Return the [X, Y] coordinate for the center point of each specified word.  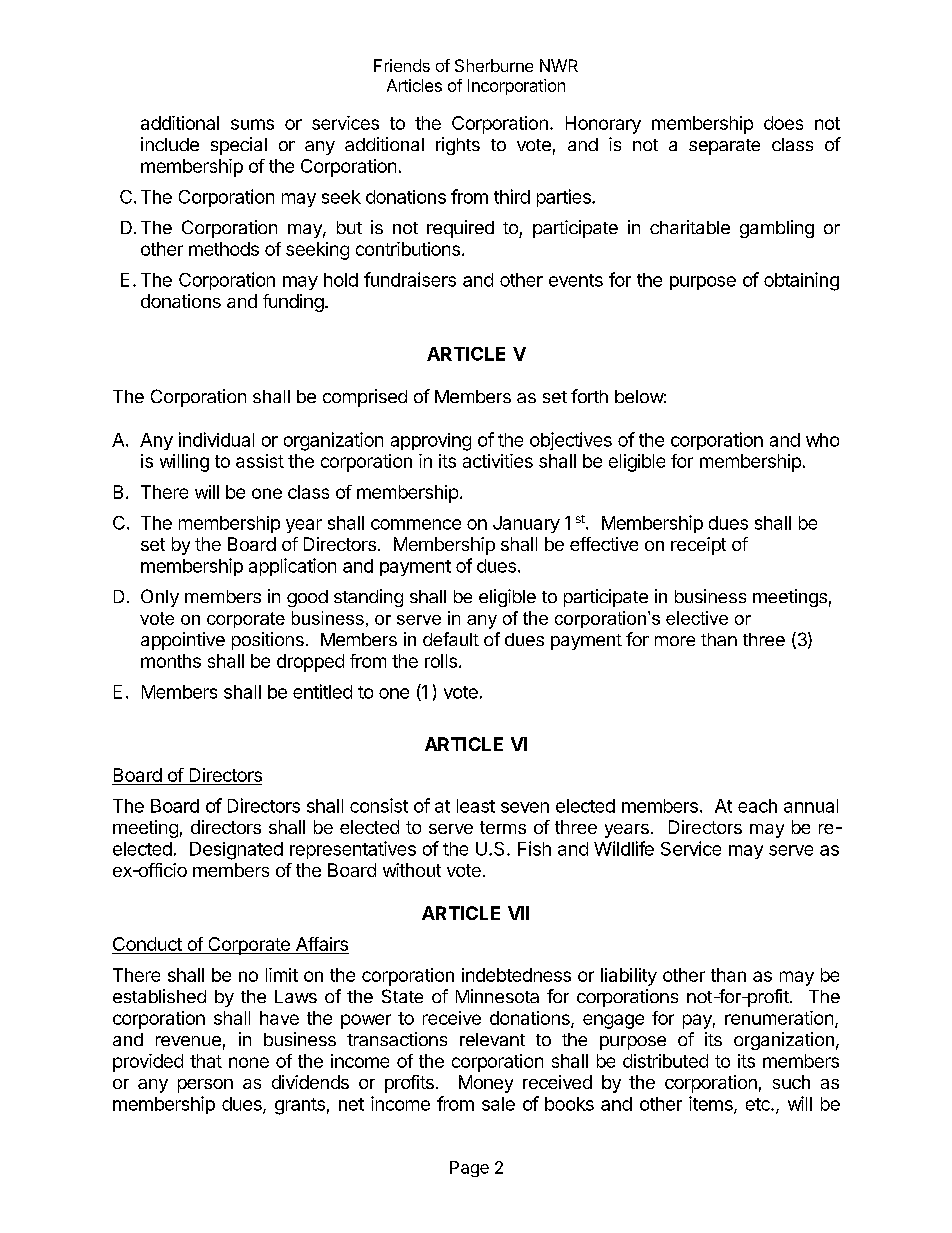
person [205, 1086]
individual [216, 439]
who [822, 440]
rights [458, 146]
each [757, 806]
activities [498, 461]
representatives [353, 850]
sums [252, 124]
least [476, 806]
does [783, 123]
